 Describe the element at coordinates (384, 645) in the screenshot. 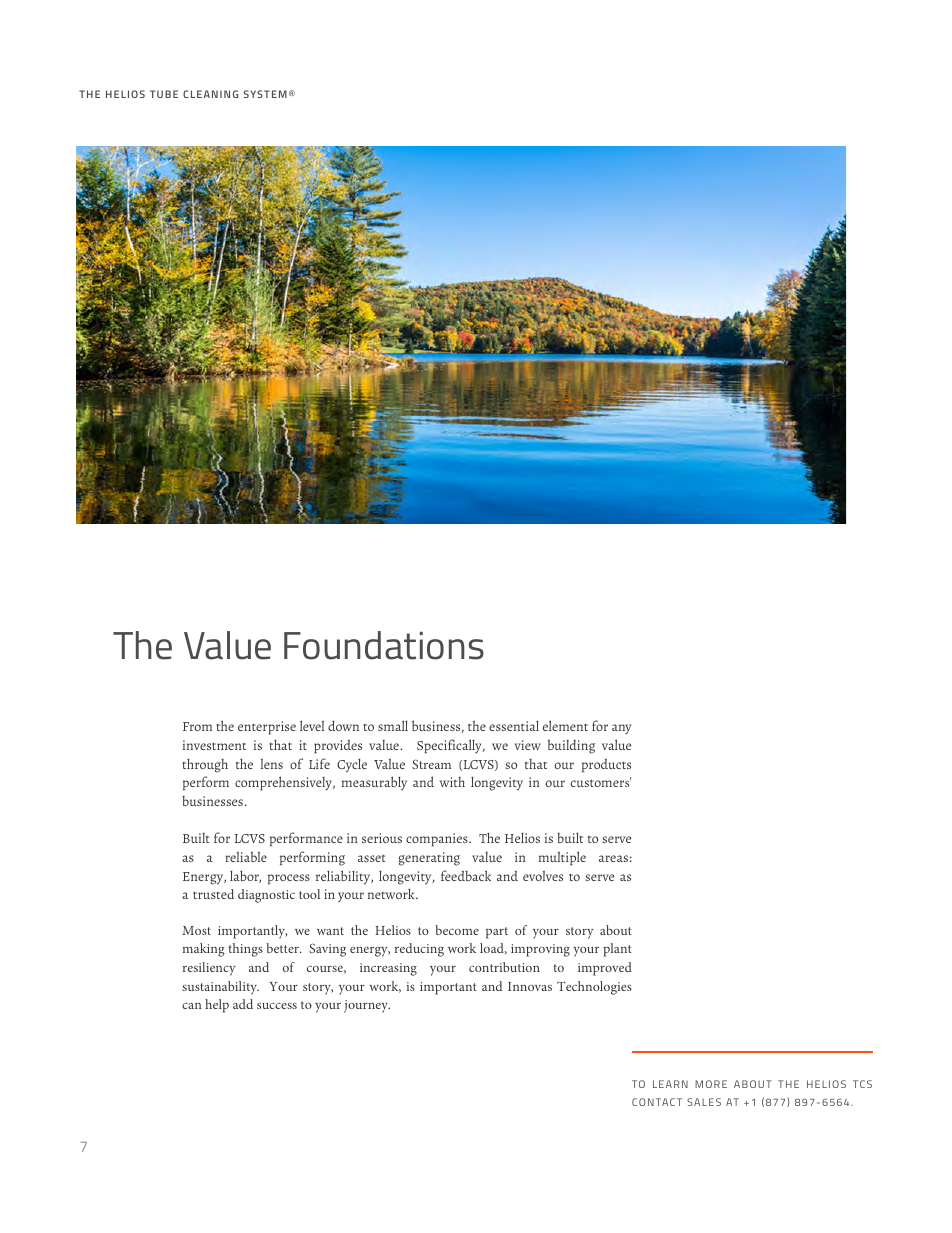

I see `Foundations` at that location.
